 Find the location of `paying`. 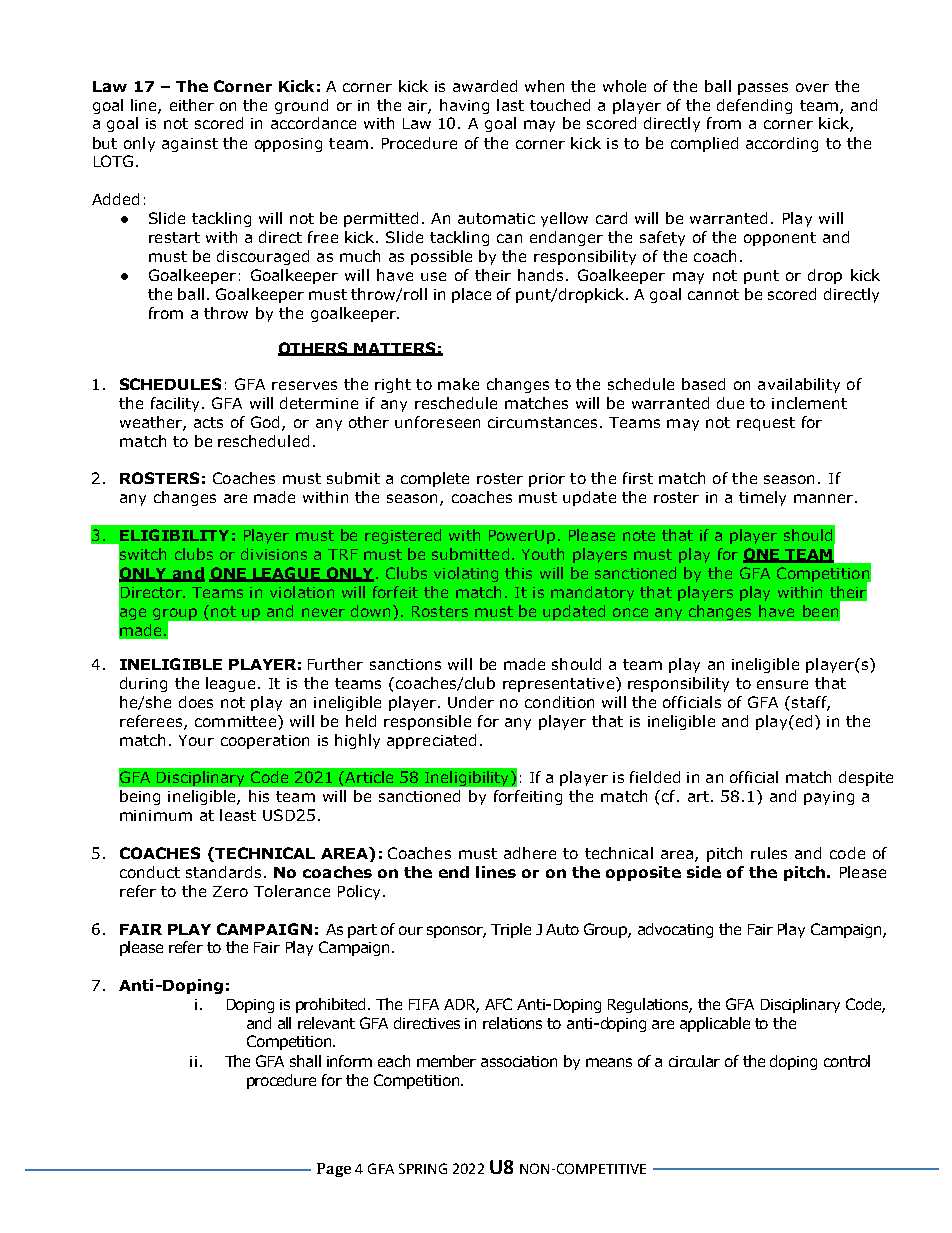

paying is located at coordinates (829, 798).
